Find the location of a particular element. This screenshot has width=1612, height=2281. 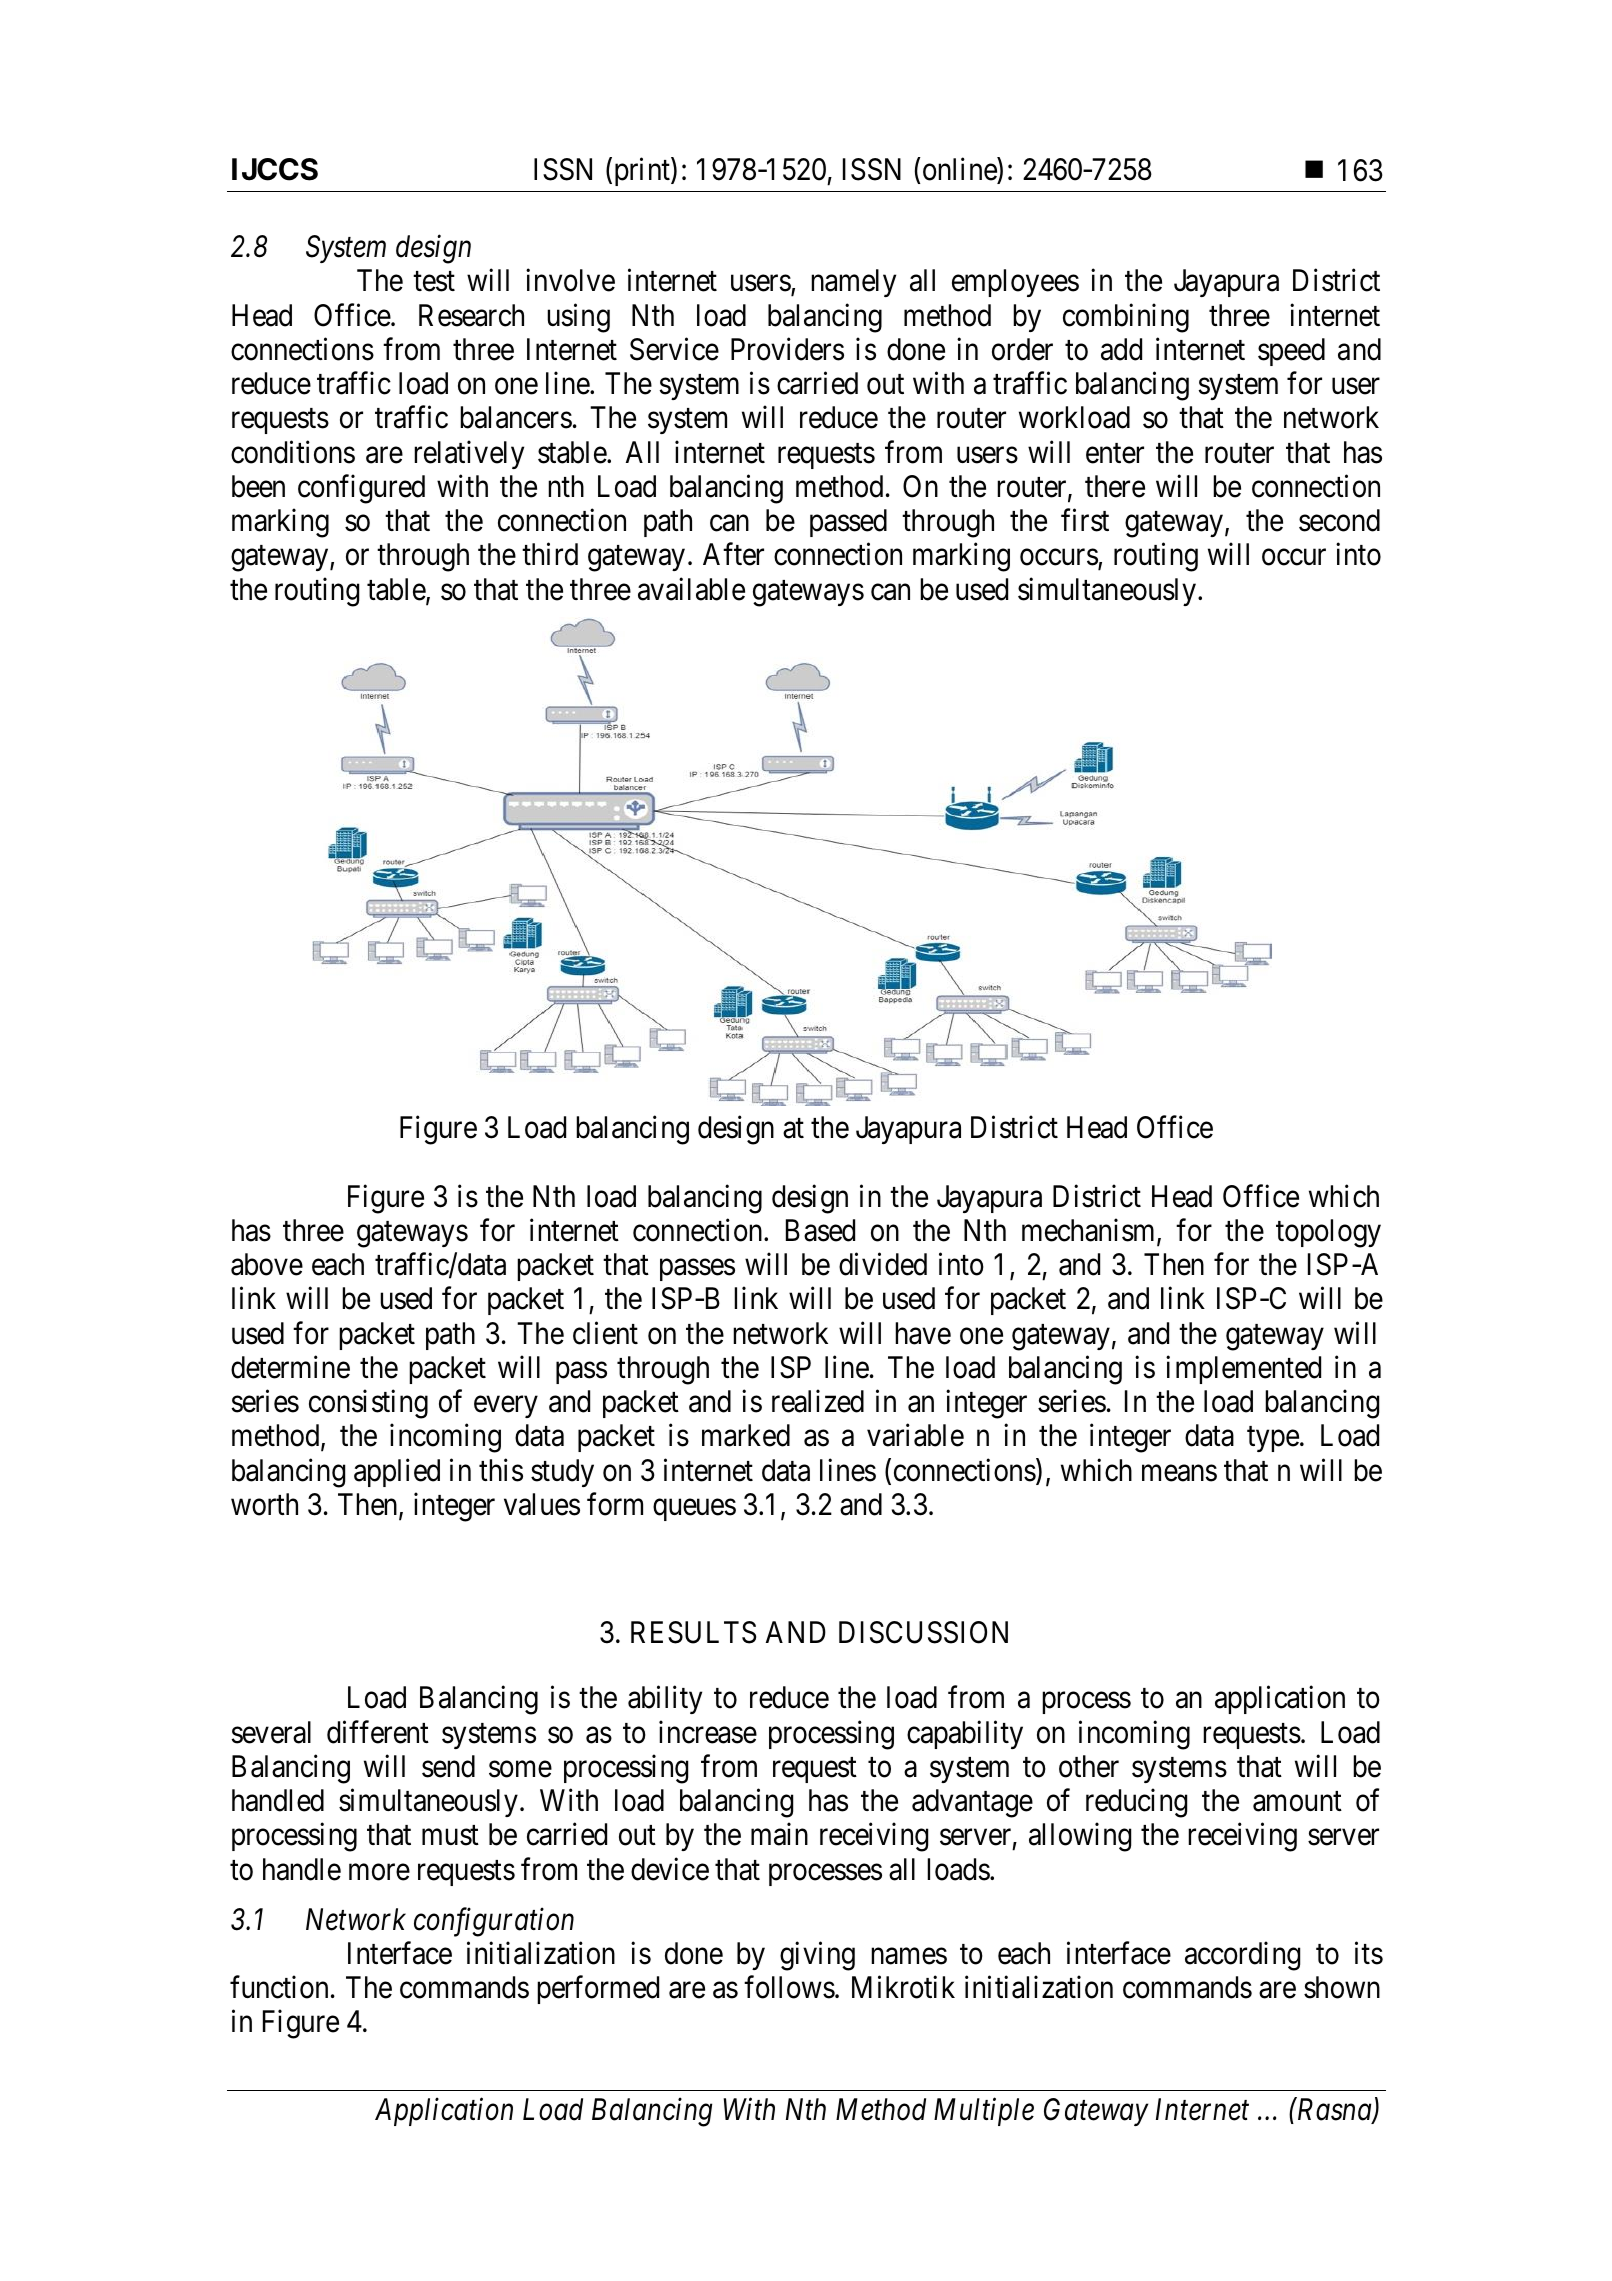

Based is located at coordinates (820, 1230).
